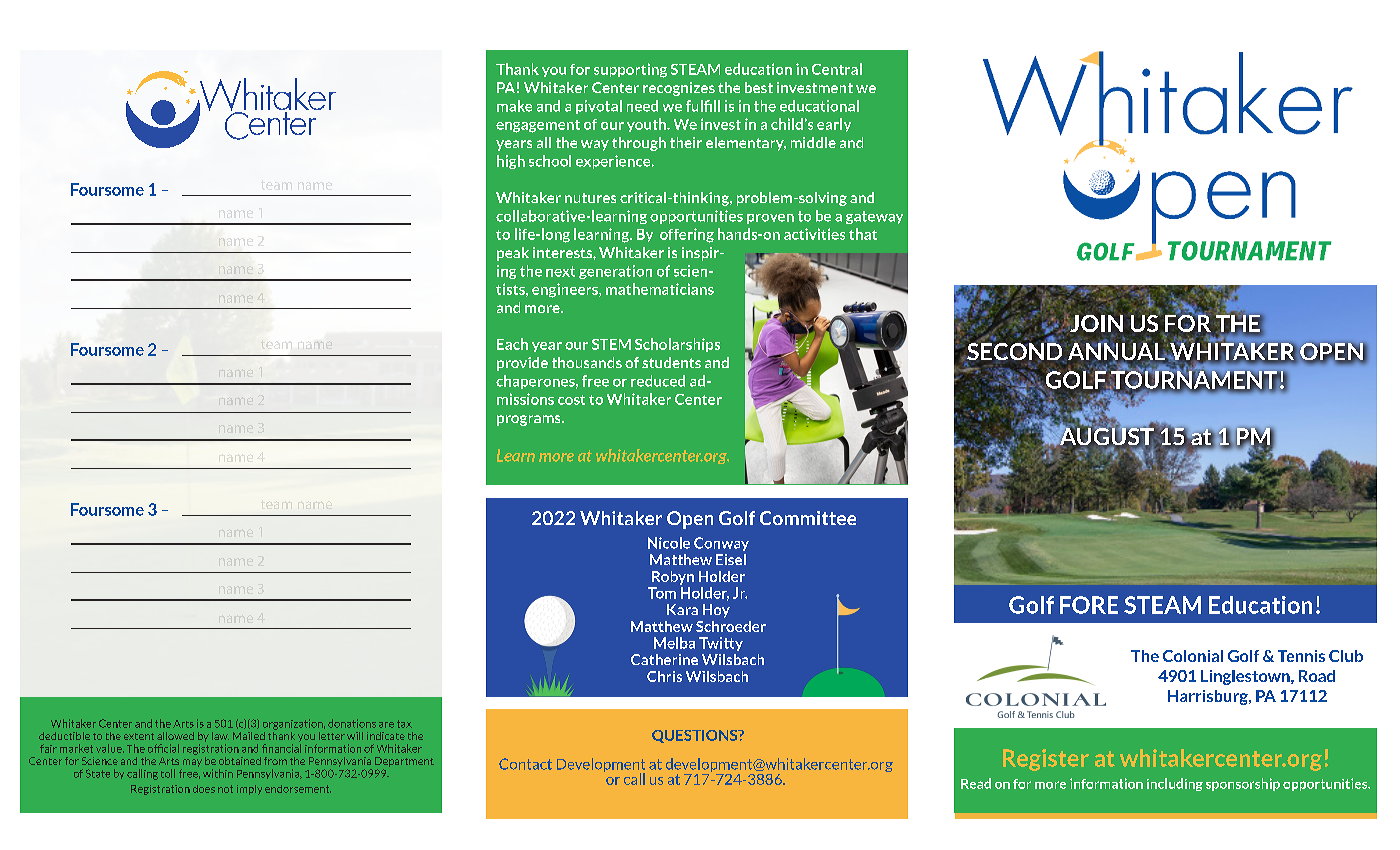 This page has height=850, width=1400. I want to click on recognizes, so click(679, 89).
